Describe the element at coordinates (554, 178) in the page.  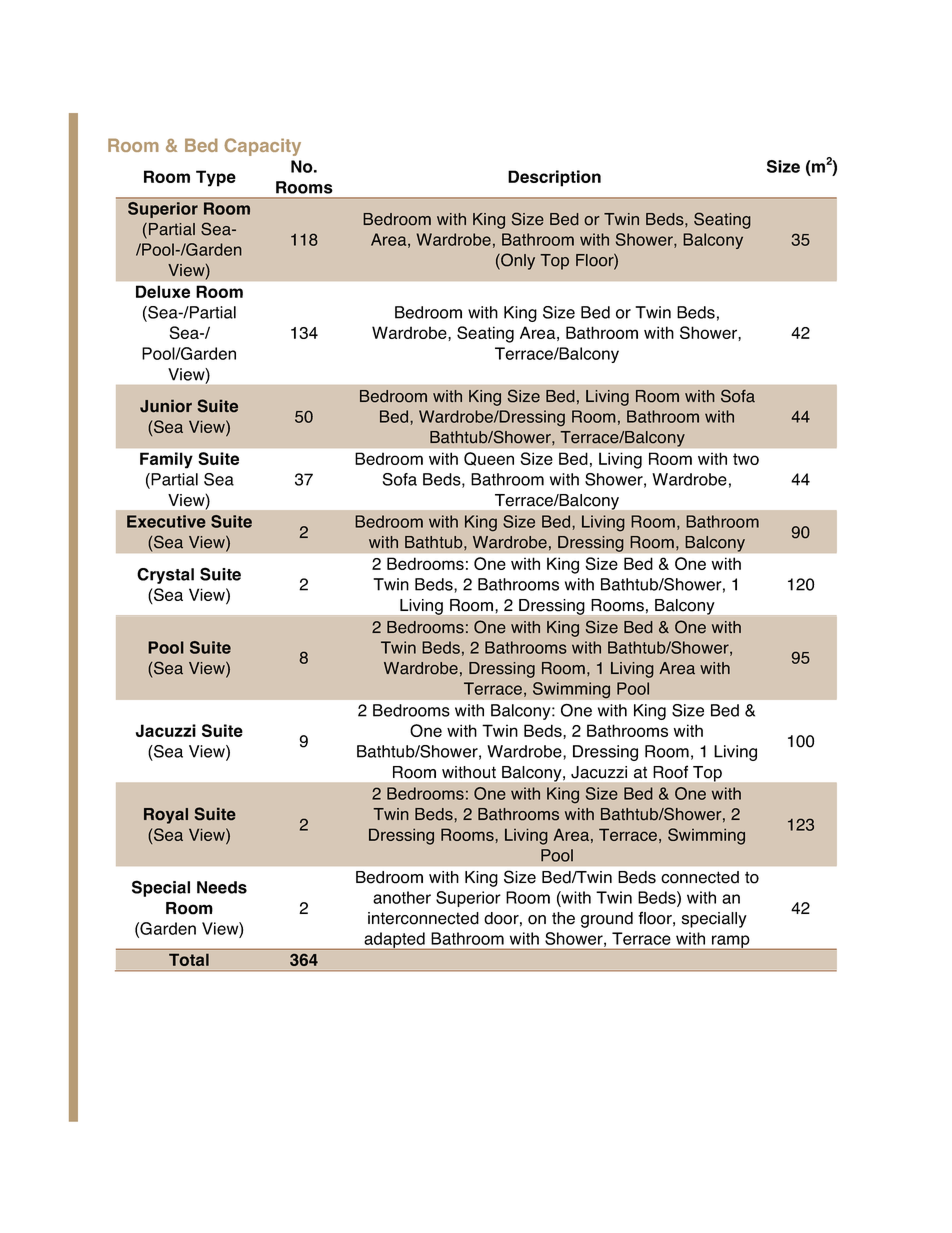
I see `Description` at that location.
